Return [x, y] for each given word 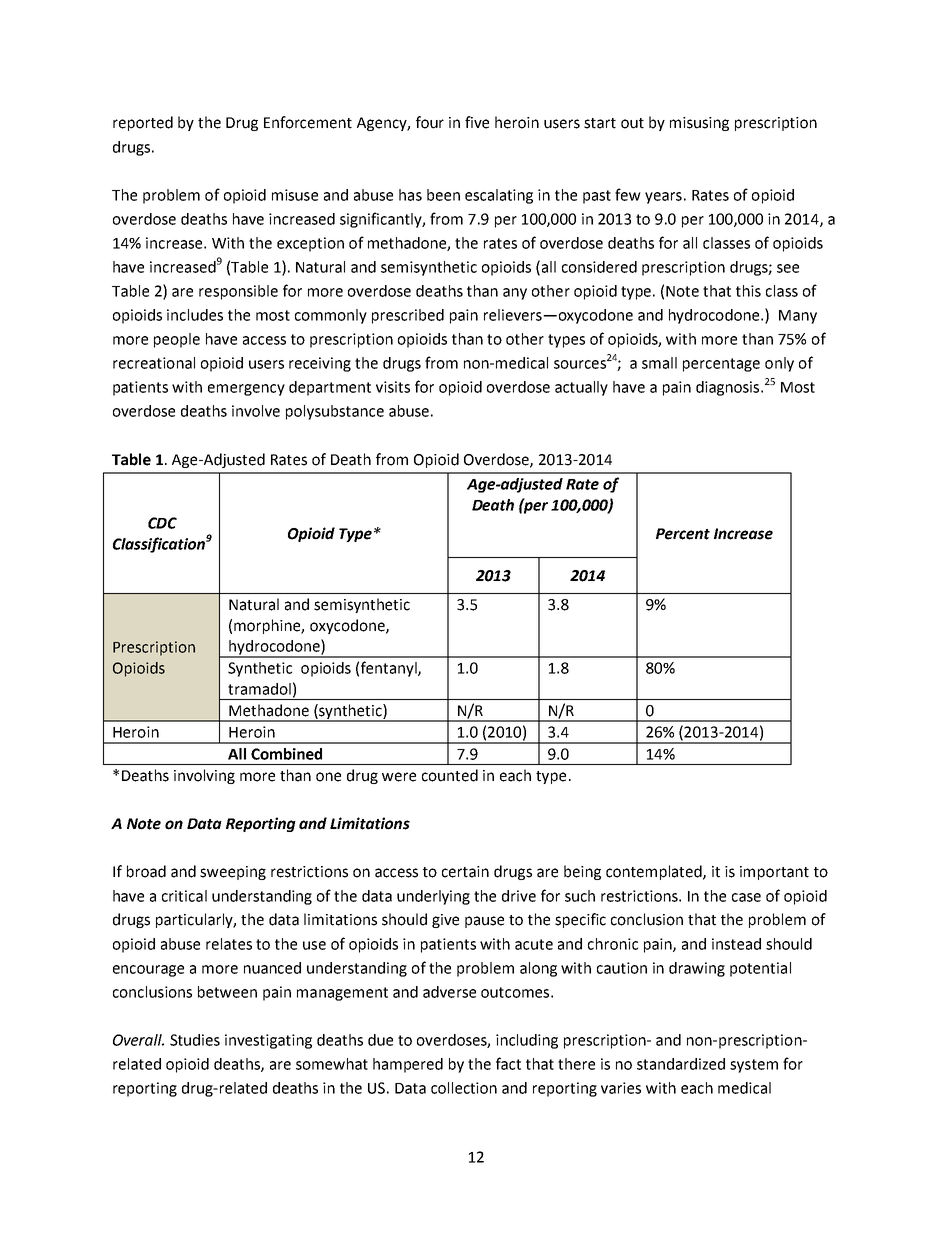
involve [256, 411]
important [774, 873]
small [659, 363]
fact [508, 1063]
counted [450, 775]
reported [143, 123]
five [477, 122]
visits [393, 387]
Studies [195, 1040]
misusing [699, 124]
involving [204, 776]
